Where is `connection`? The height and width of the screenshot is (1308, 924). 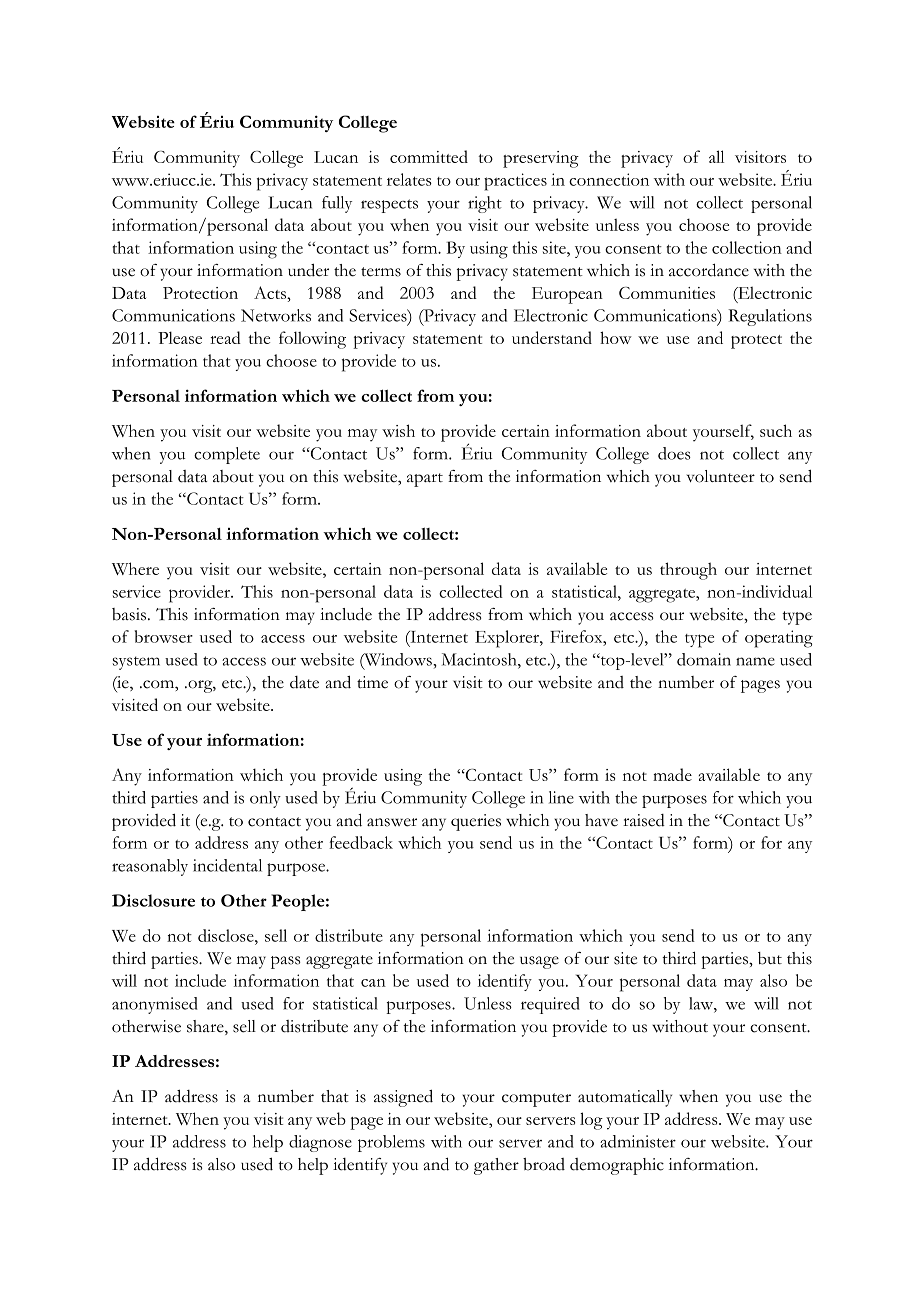
connection is located at coordinates (609, 179).
